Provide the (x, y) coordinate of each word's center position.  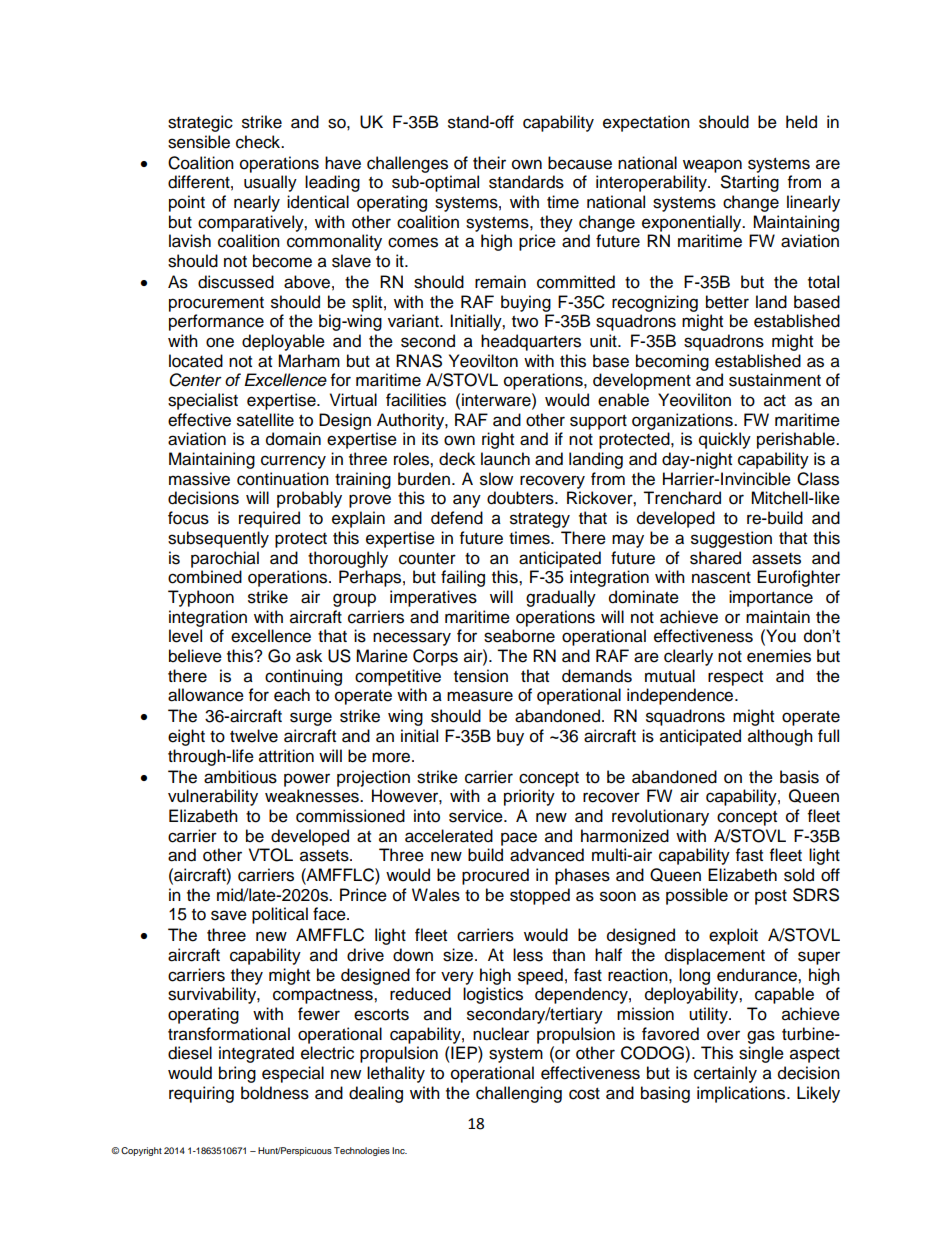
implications (742, 1094)
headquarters (531, 342)
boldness (275, 1093)
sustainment (775, 380)
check (259, 142)
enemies (779, 656)
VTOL (271, 855)
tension (481, 676)
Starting (750, 183)
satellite (265, 420)
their (489, 163)
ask (309, 656)
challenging (519, 1094)
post (771, 897)
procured (495, 876)
